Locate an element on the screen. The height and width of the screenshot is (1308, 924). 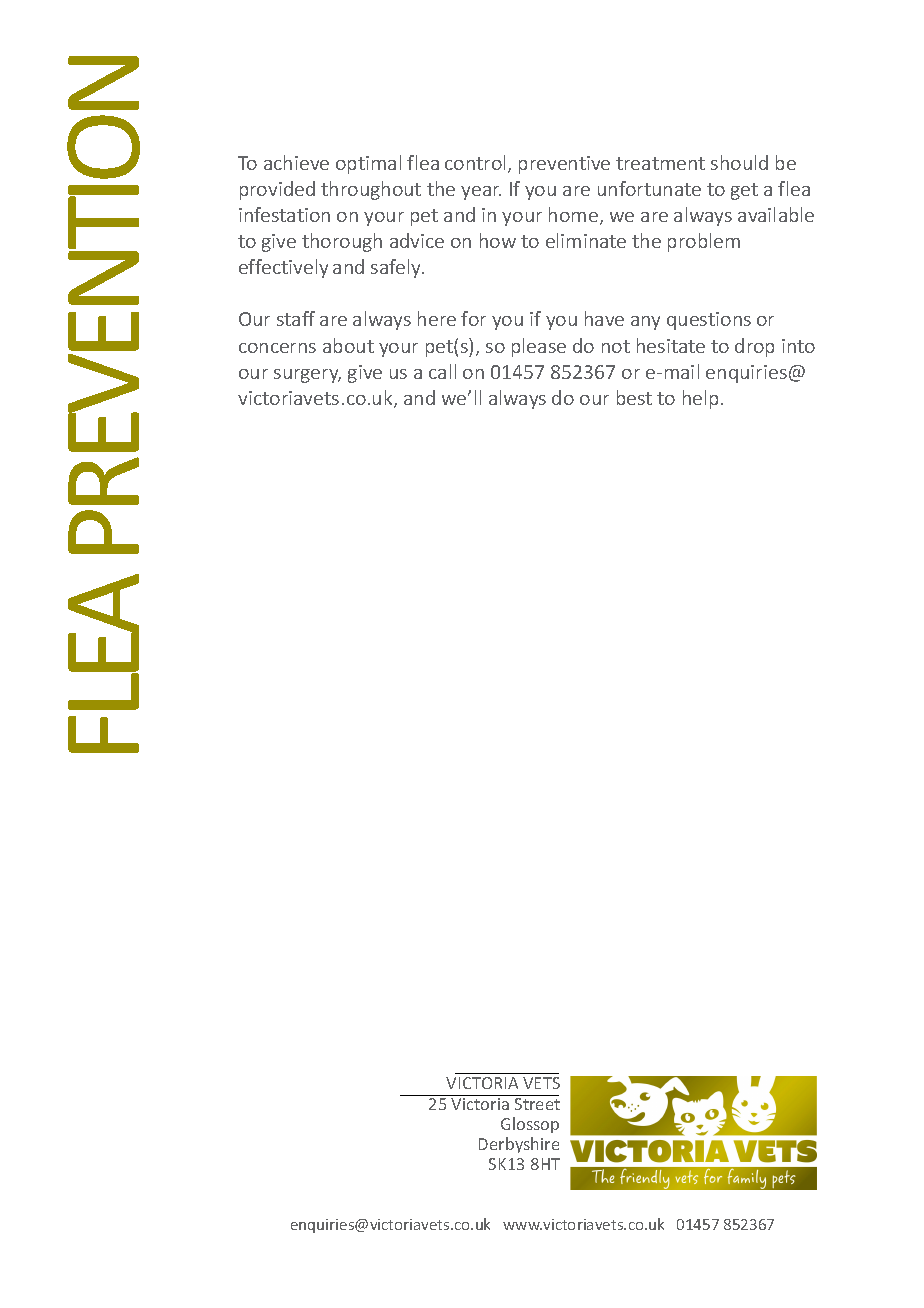
get is located at coordinates (744, 191).
